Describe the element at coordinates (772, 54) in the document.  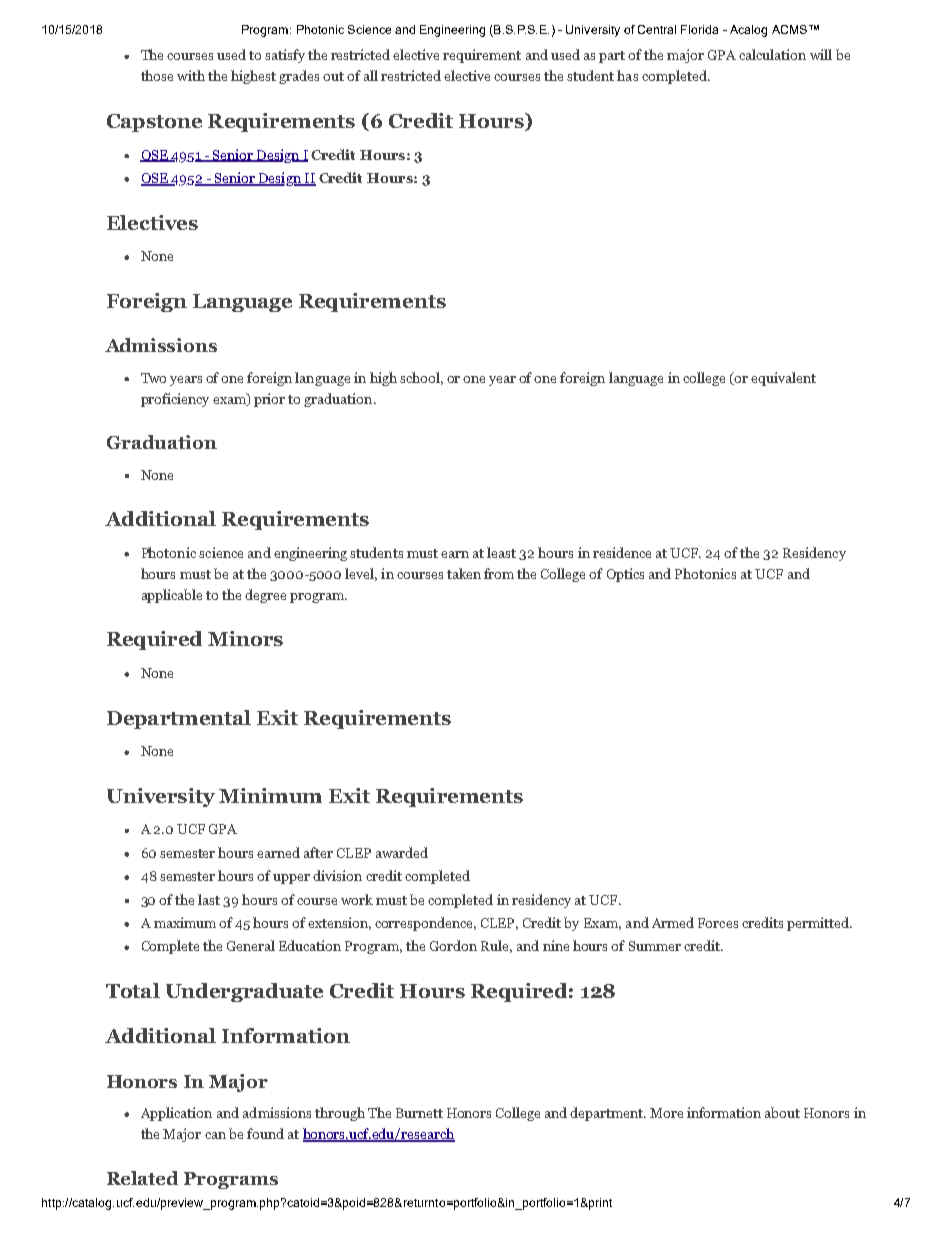
I see `calculation` at that location.
